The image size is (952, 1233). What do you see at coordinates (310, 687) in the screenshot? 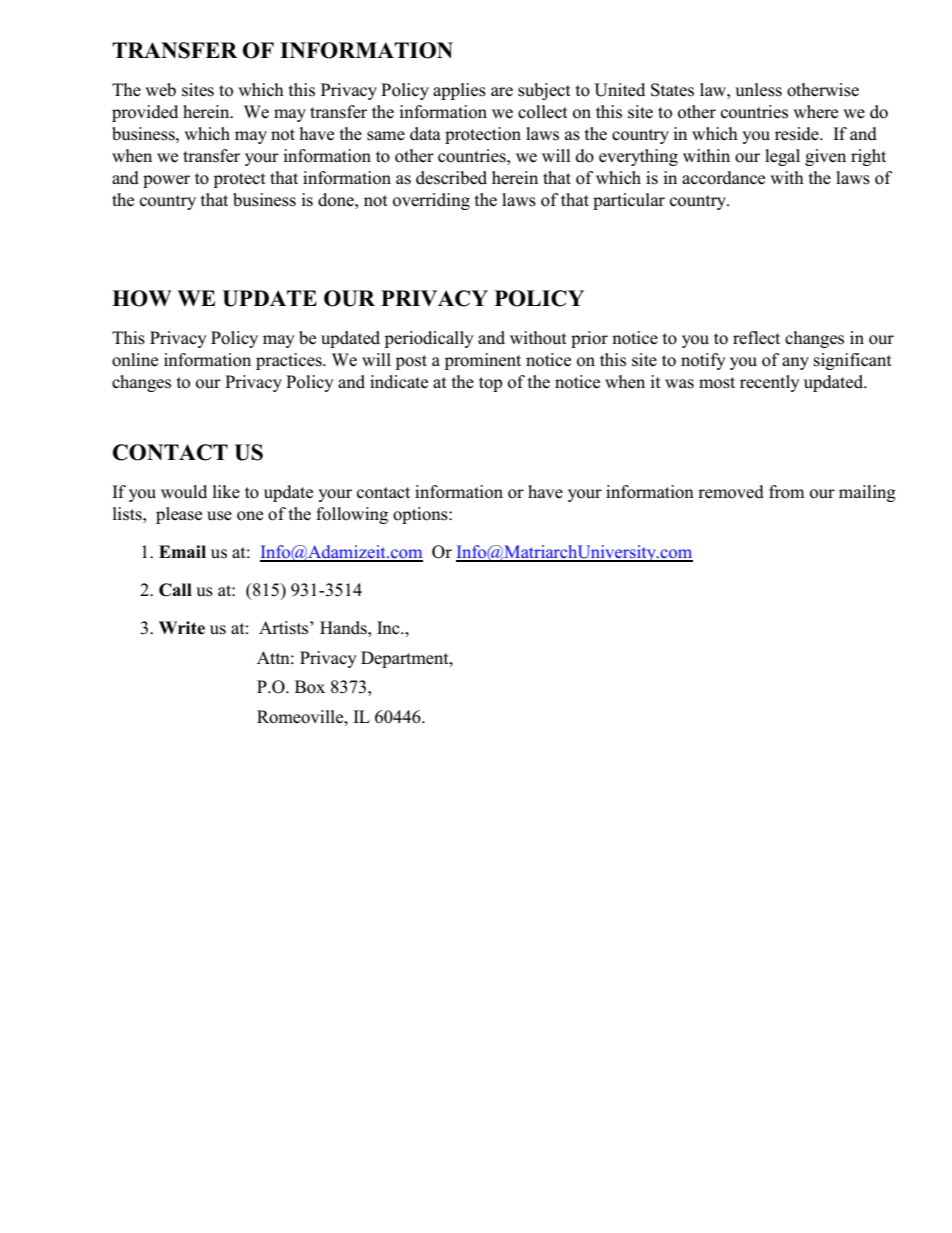
I see `Box` at bounding box center [310, 687].
